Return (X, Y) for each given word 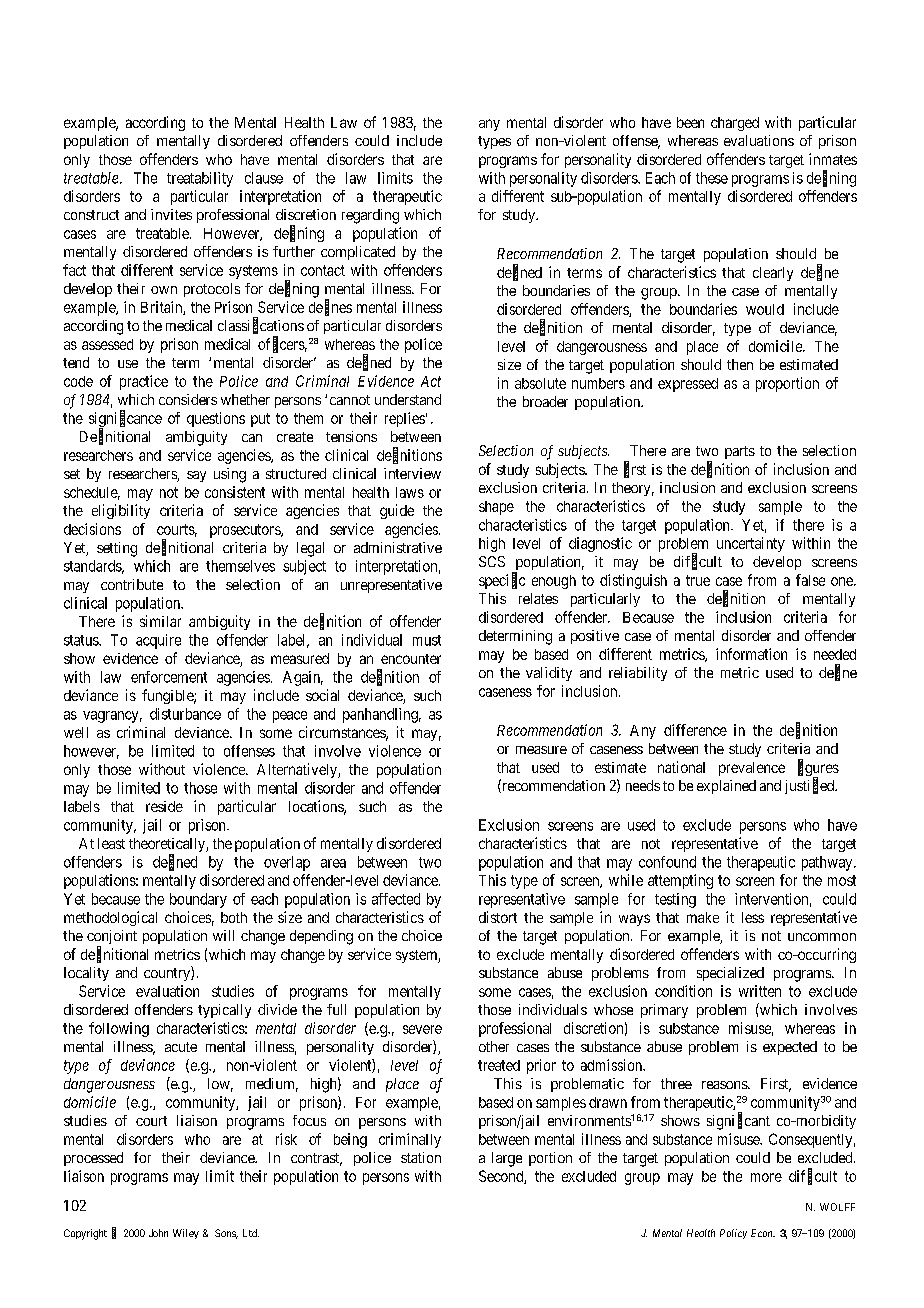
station (421, 1157)
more (766, 1177)
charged (735, 124)
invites (171, 214)
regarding (370, 216)
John (158, 1233)
